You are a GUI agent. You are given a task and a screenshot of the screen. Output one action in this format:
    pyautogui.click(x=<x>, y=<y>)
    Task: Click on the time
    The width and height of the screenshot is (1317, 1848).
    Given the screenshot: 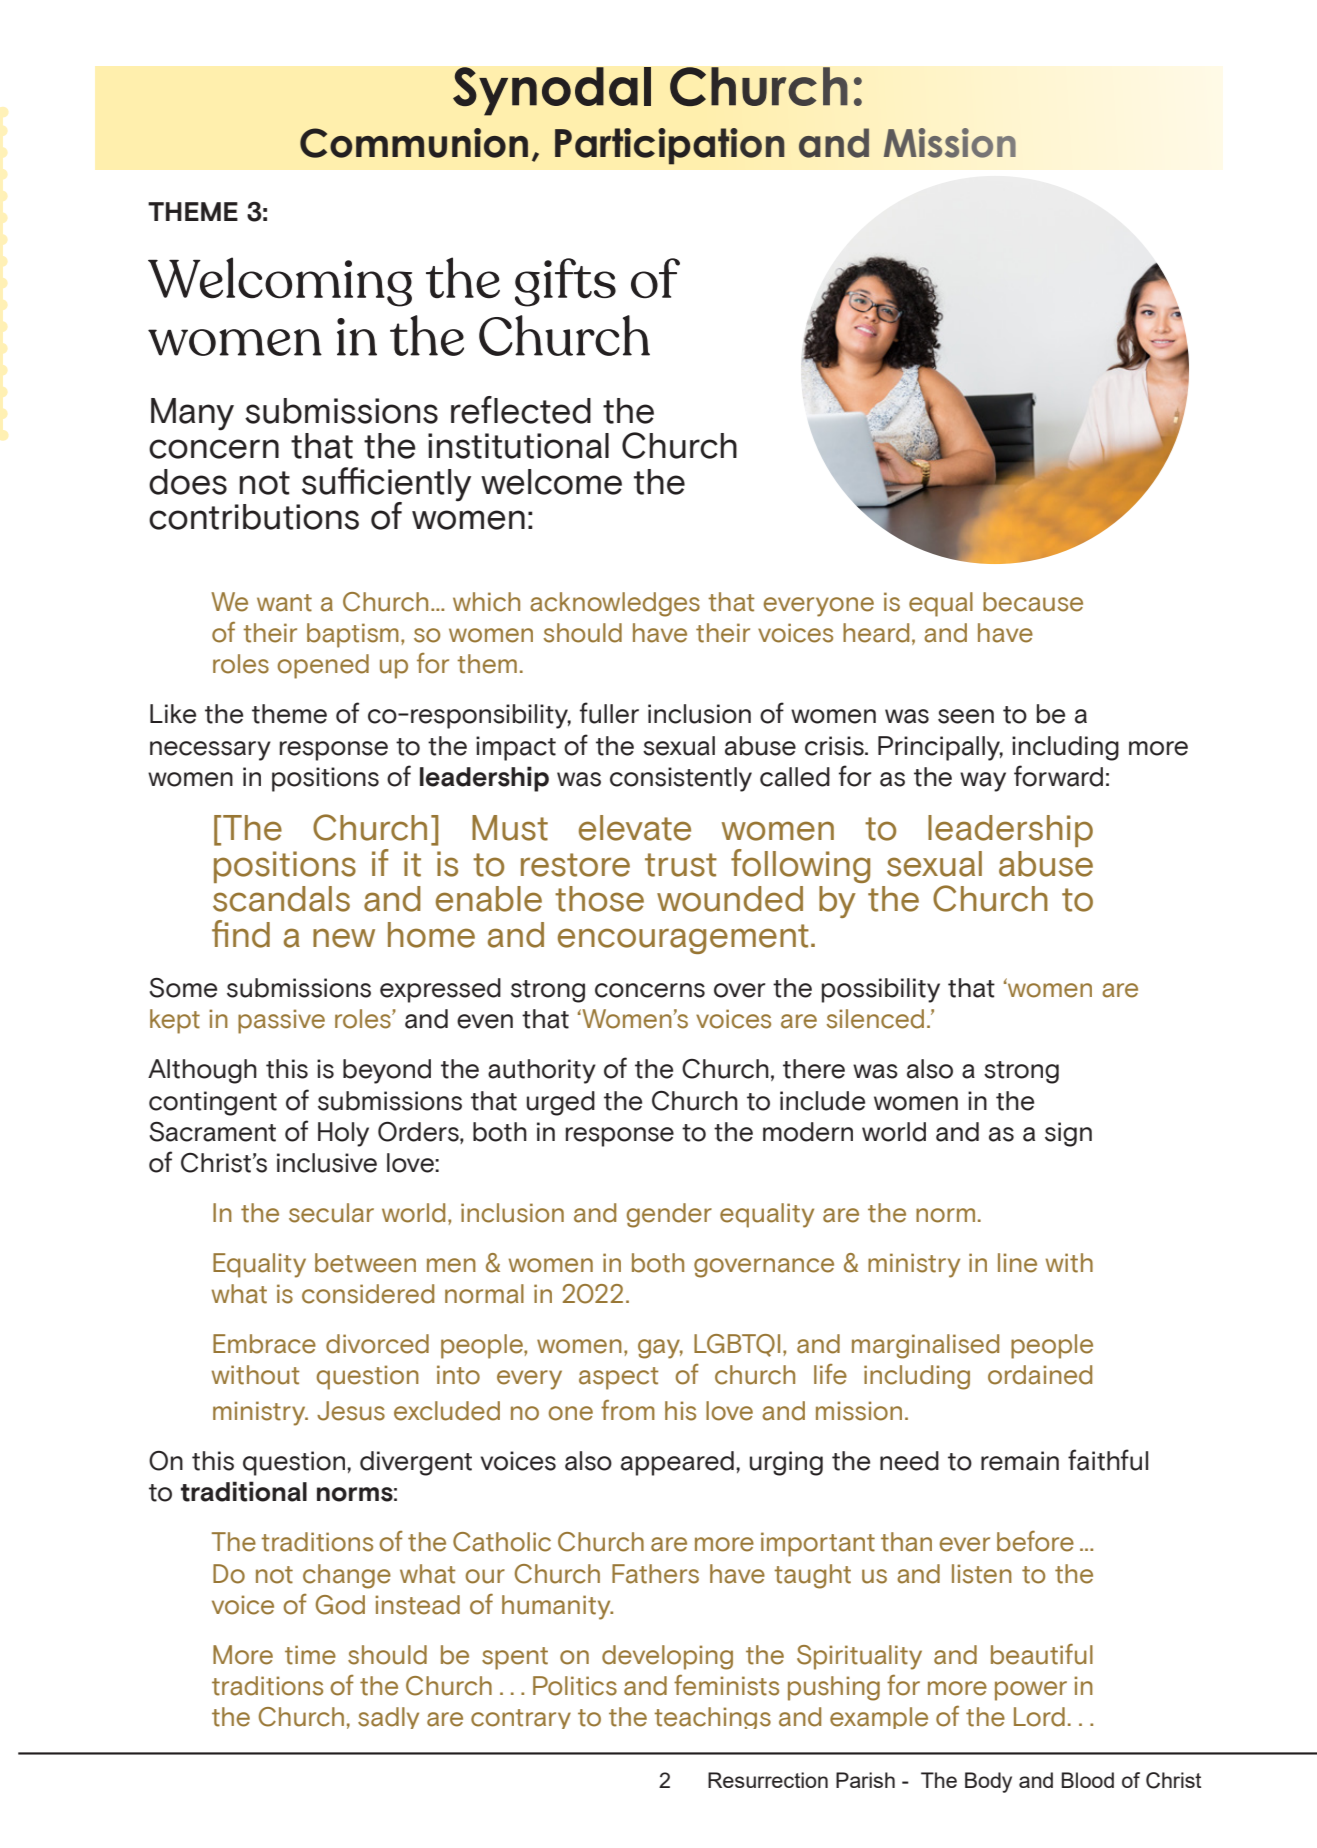 What is the action you would take?
    pyautogui.click(x=310, y=1655)
